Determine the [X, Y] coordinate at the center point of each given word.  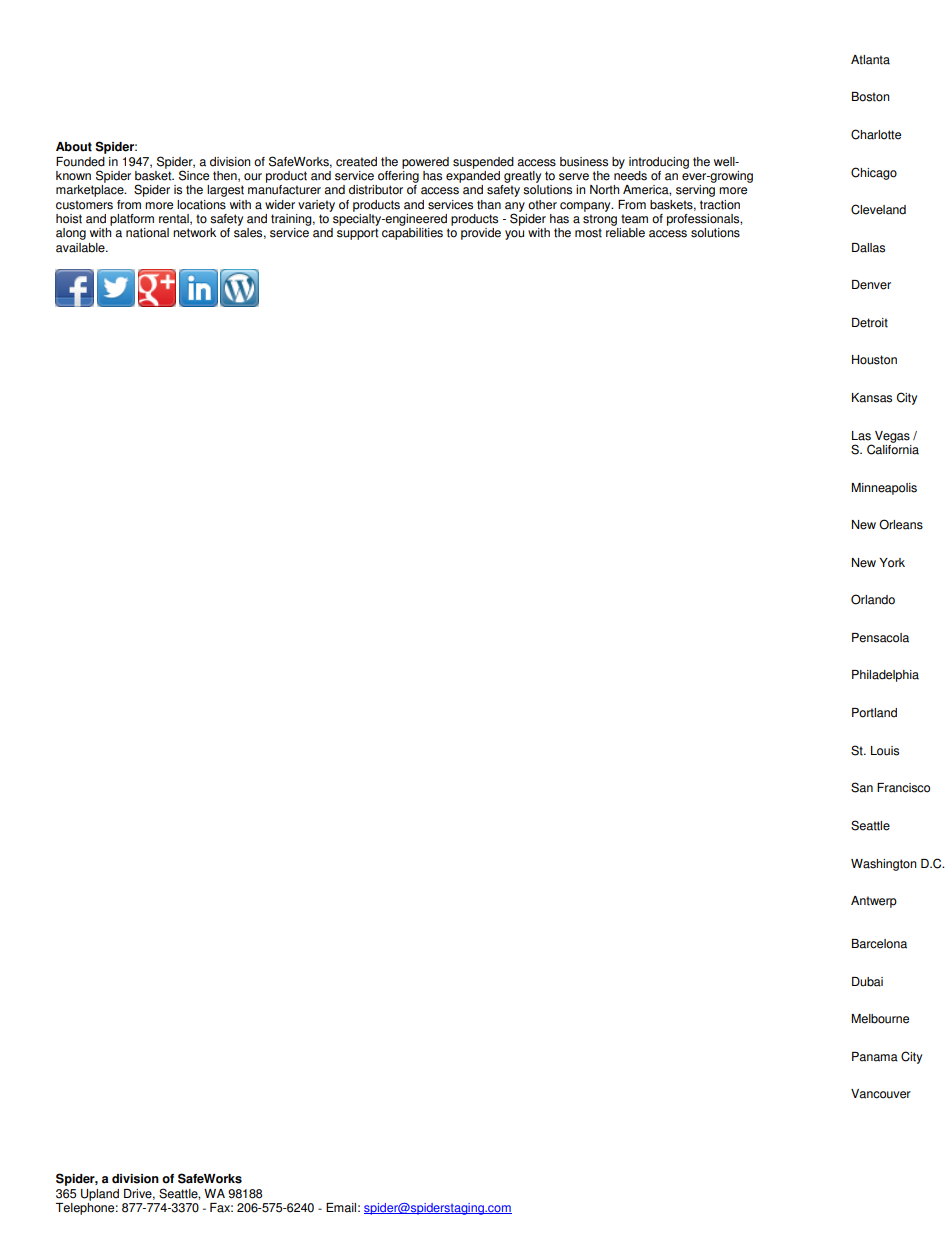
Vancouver [881, 1094]
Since [194, 175]
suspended [483, 163]
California [893, 448]
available [81, 248]
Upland [100, 1195]
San [862, 787]
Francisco [903, 788]
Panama [875, 1057]
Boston [871, 97]
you [514, 235]
